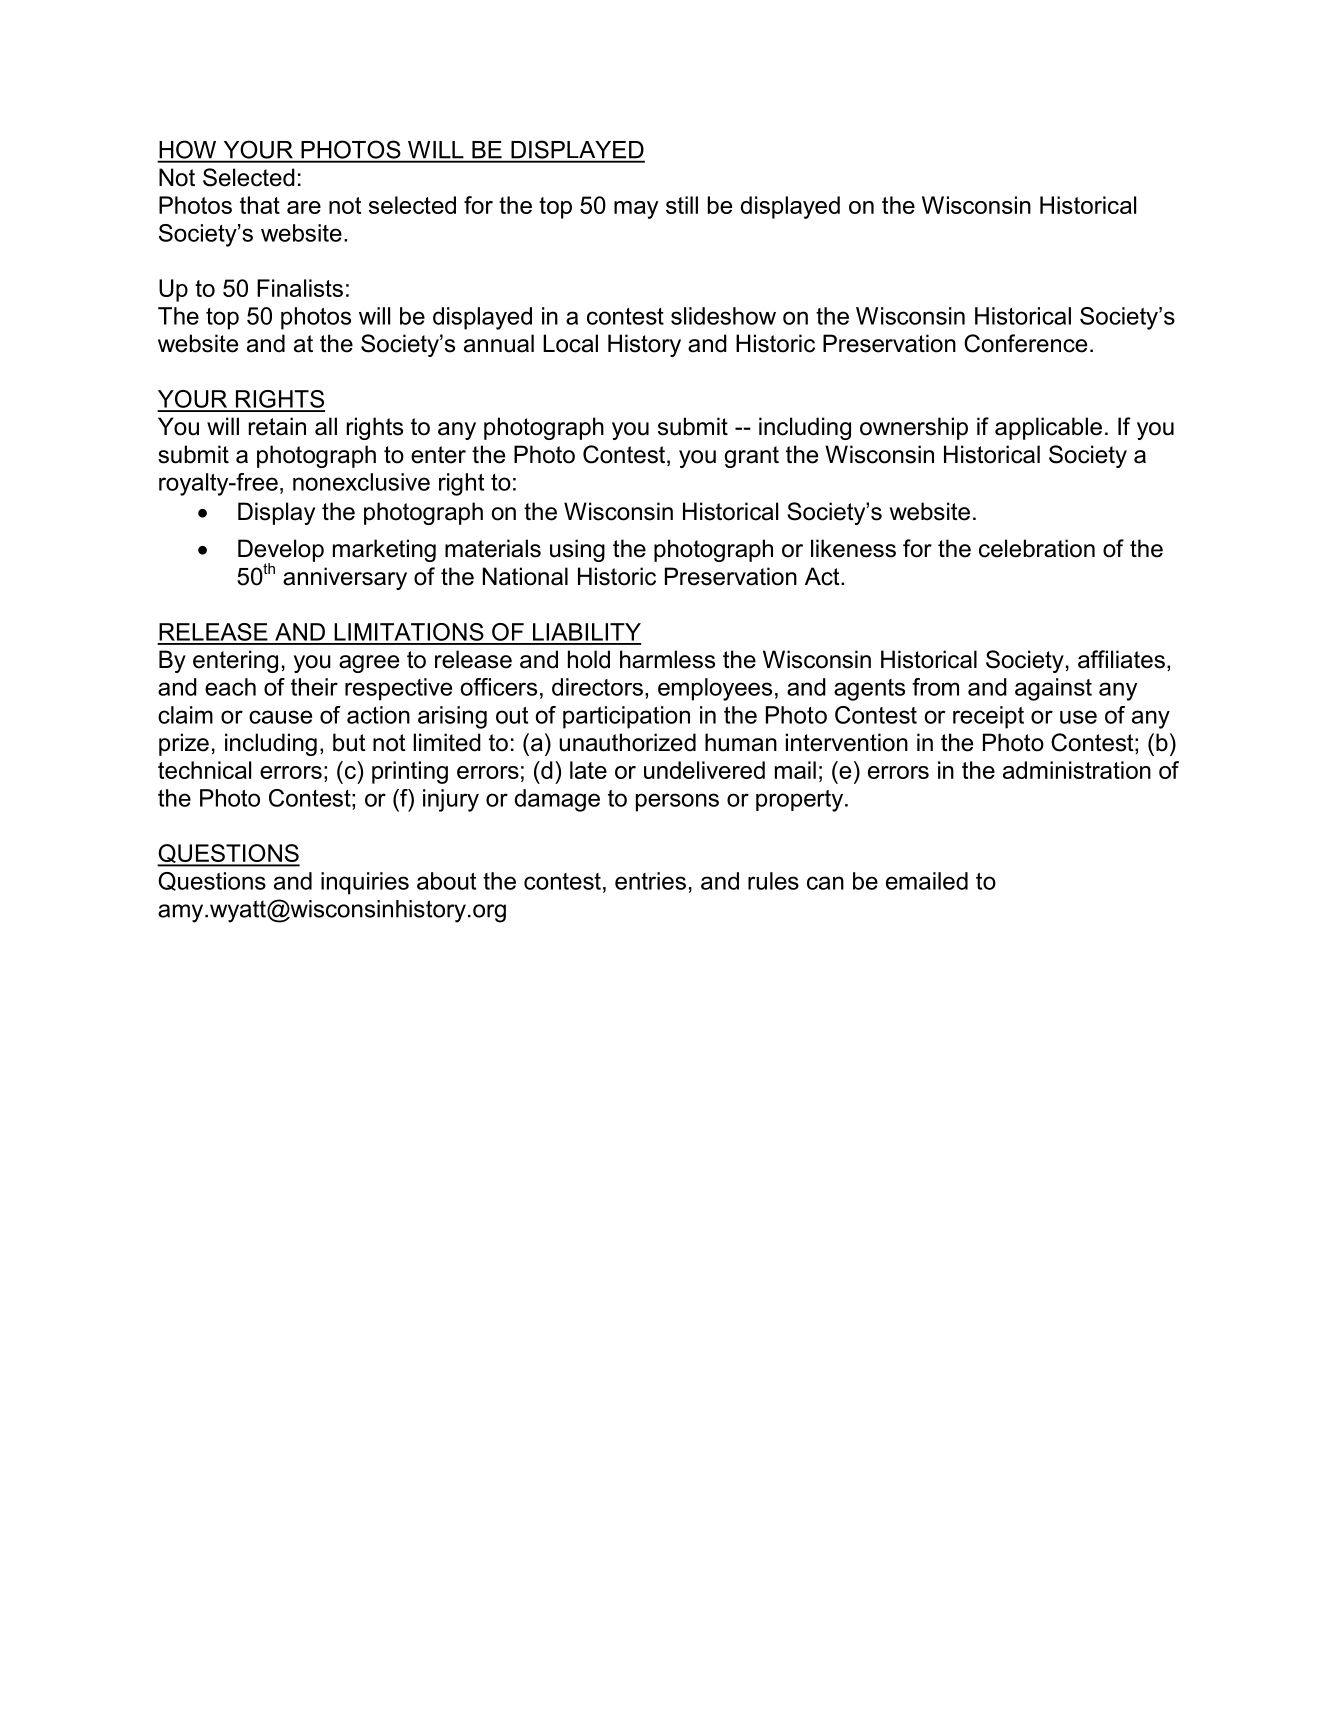 The width and height of the page is (1340, 1734). What do you see at coordinates (626, 717) in the page?
I see `participation` at bounding box center [626, 717].
